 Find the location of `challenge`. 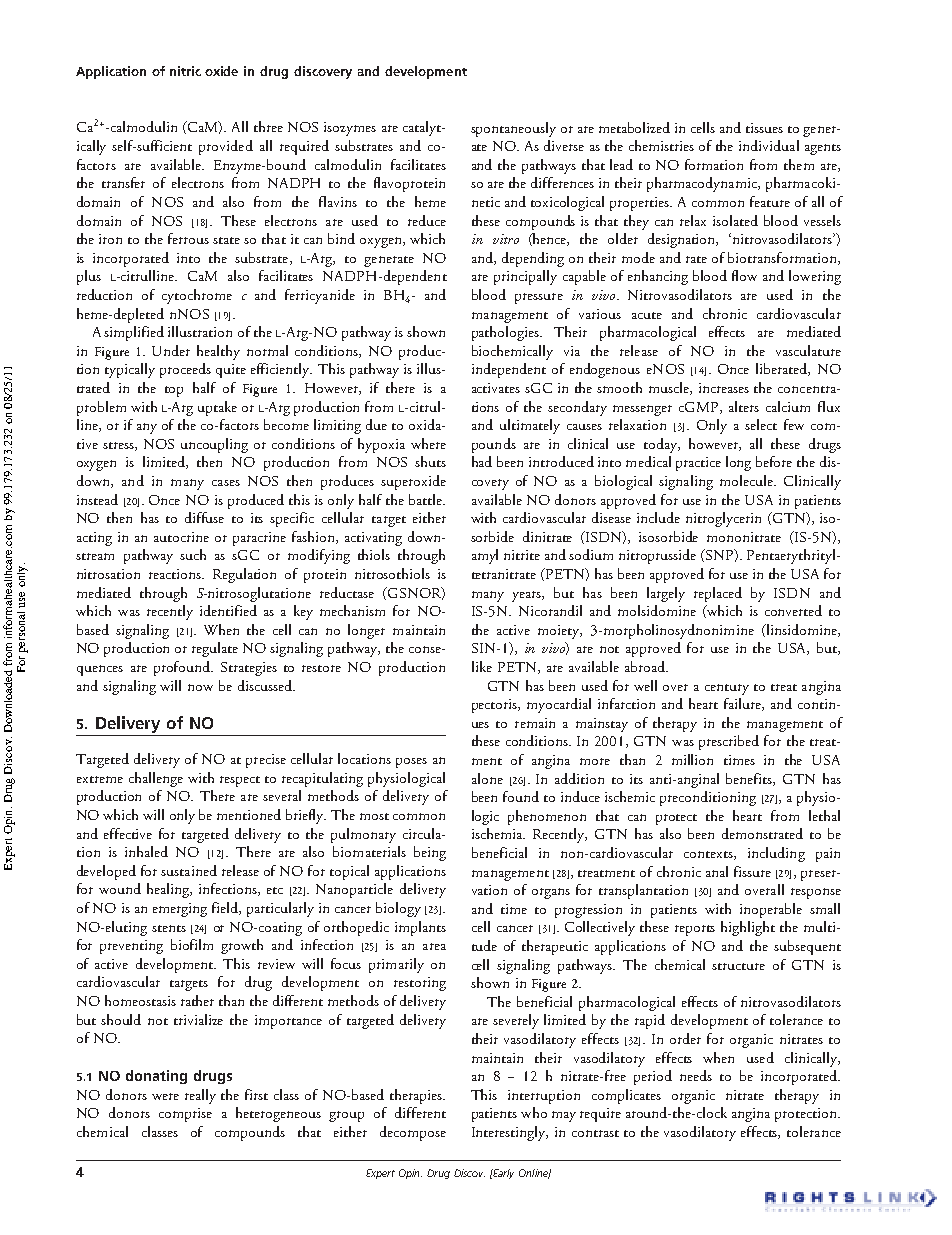

challenge is located at coordinates (156, 779).
